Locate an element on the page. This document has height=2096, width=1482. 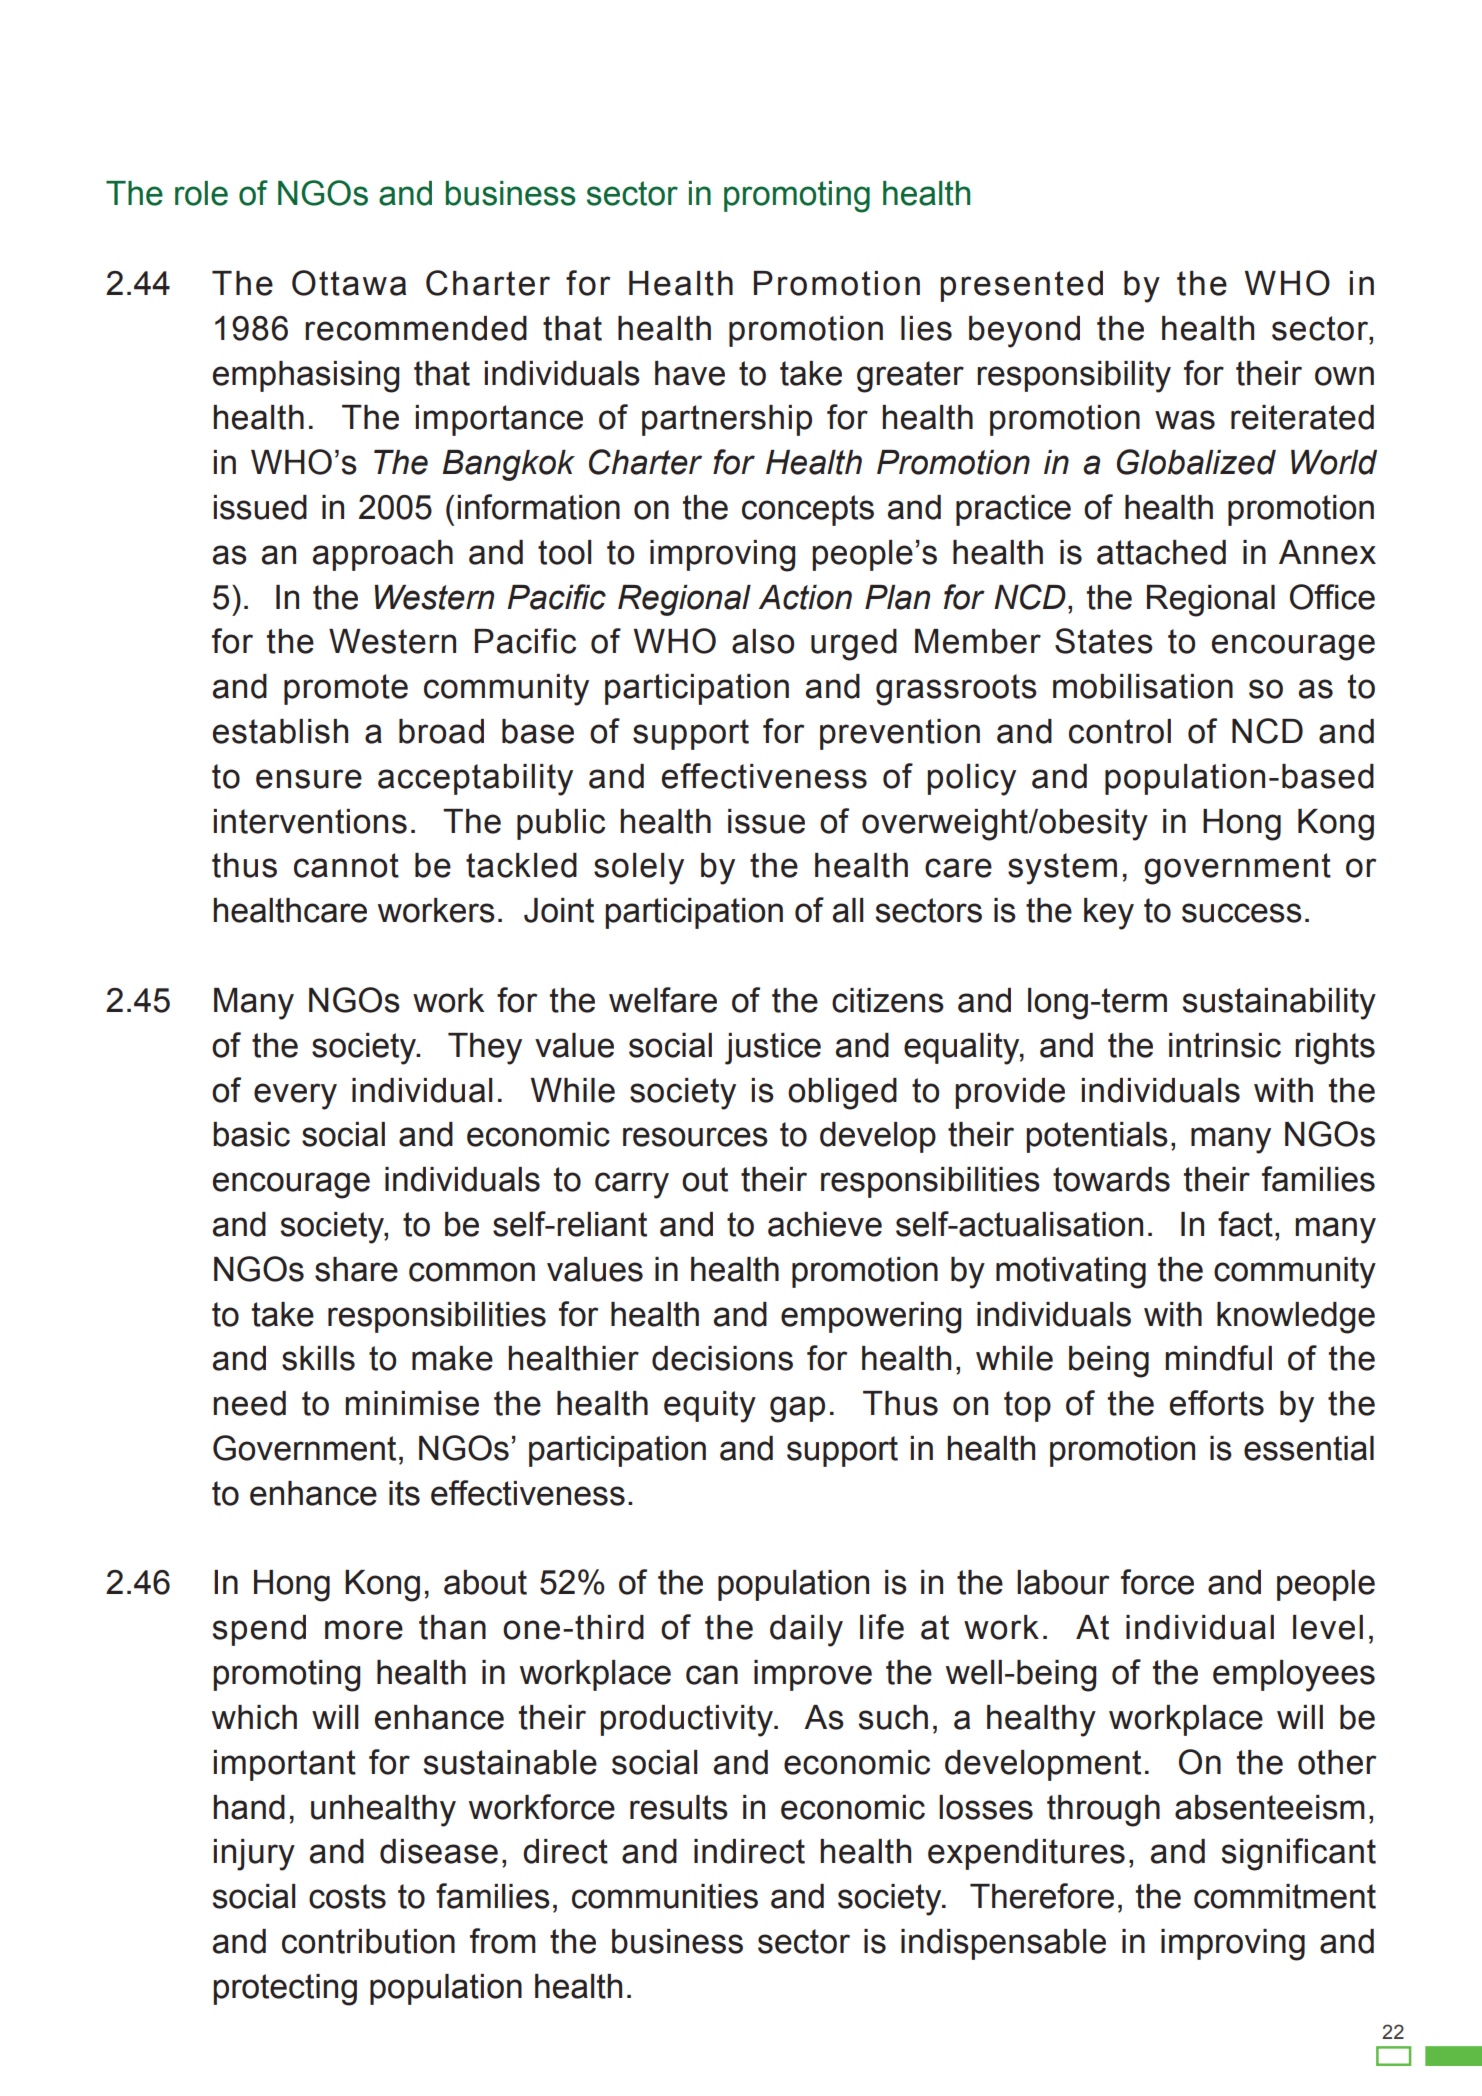
promote is located at coordinates (346, 689).
